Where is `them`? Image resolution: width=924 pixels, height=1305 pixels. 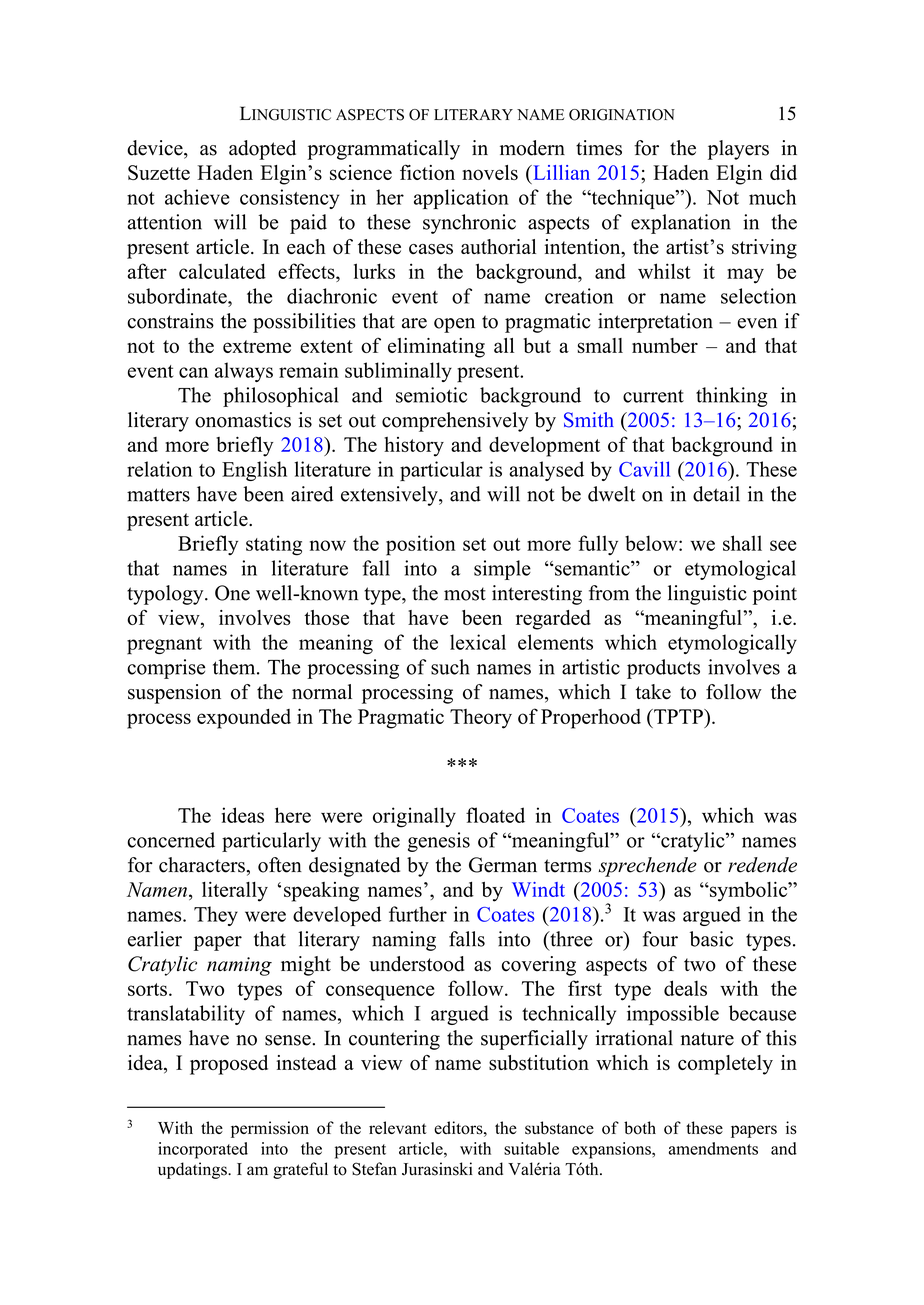 them is located at coordinates (235, 667).
